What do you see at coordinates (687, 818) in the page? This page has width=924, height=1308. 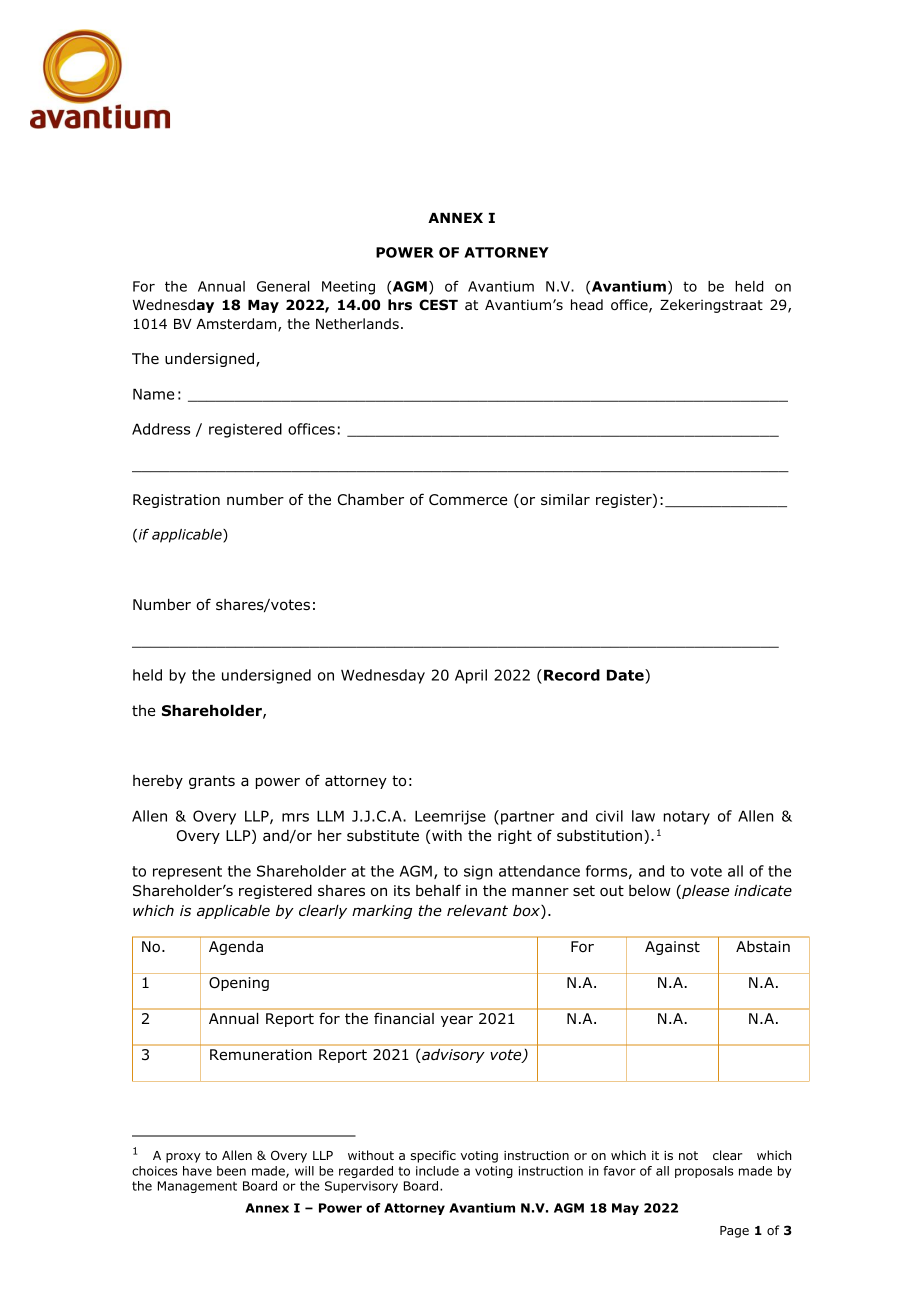 I see `notary` at bounding box center [687, 818].
